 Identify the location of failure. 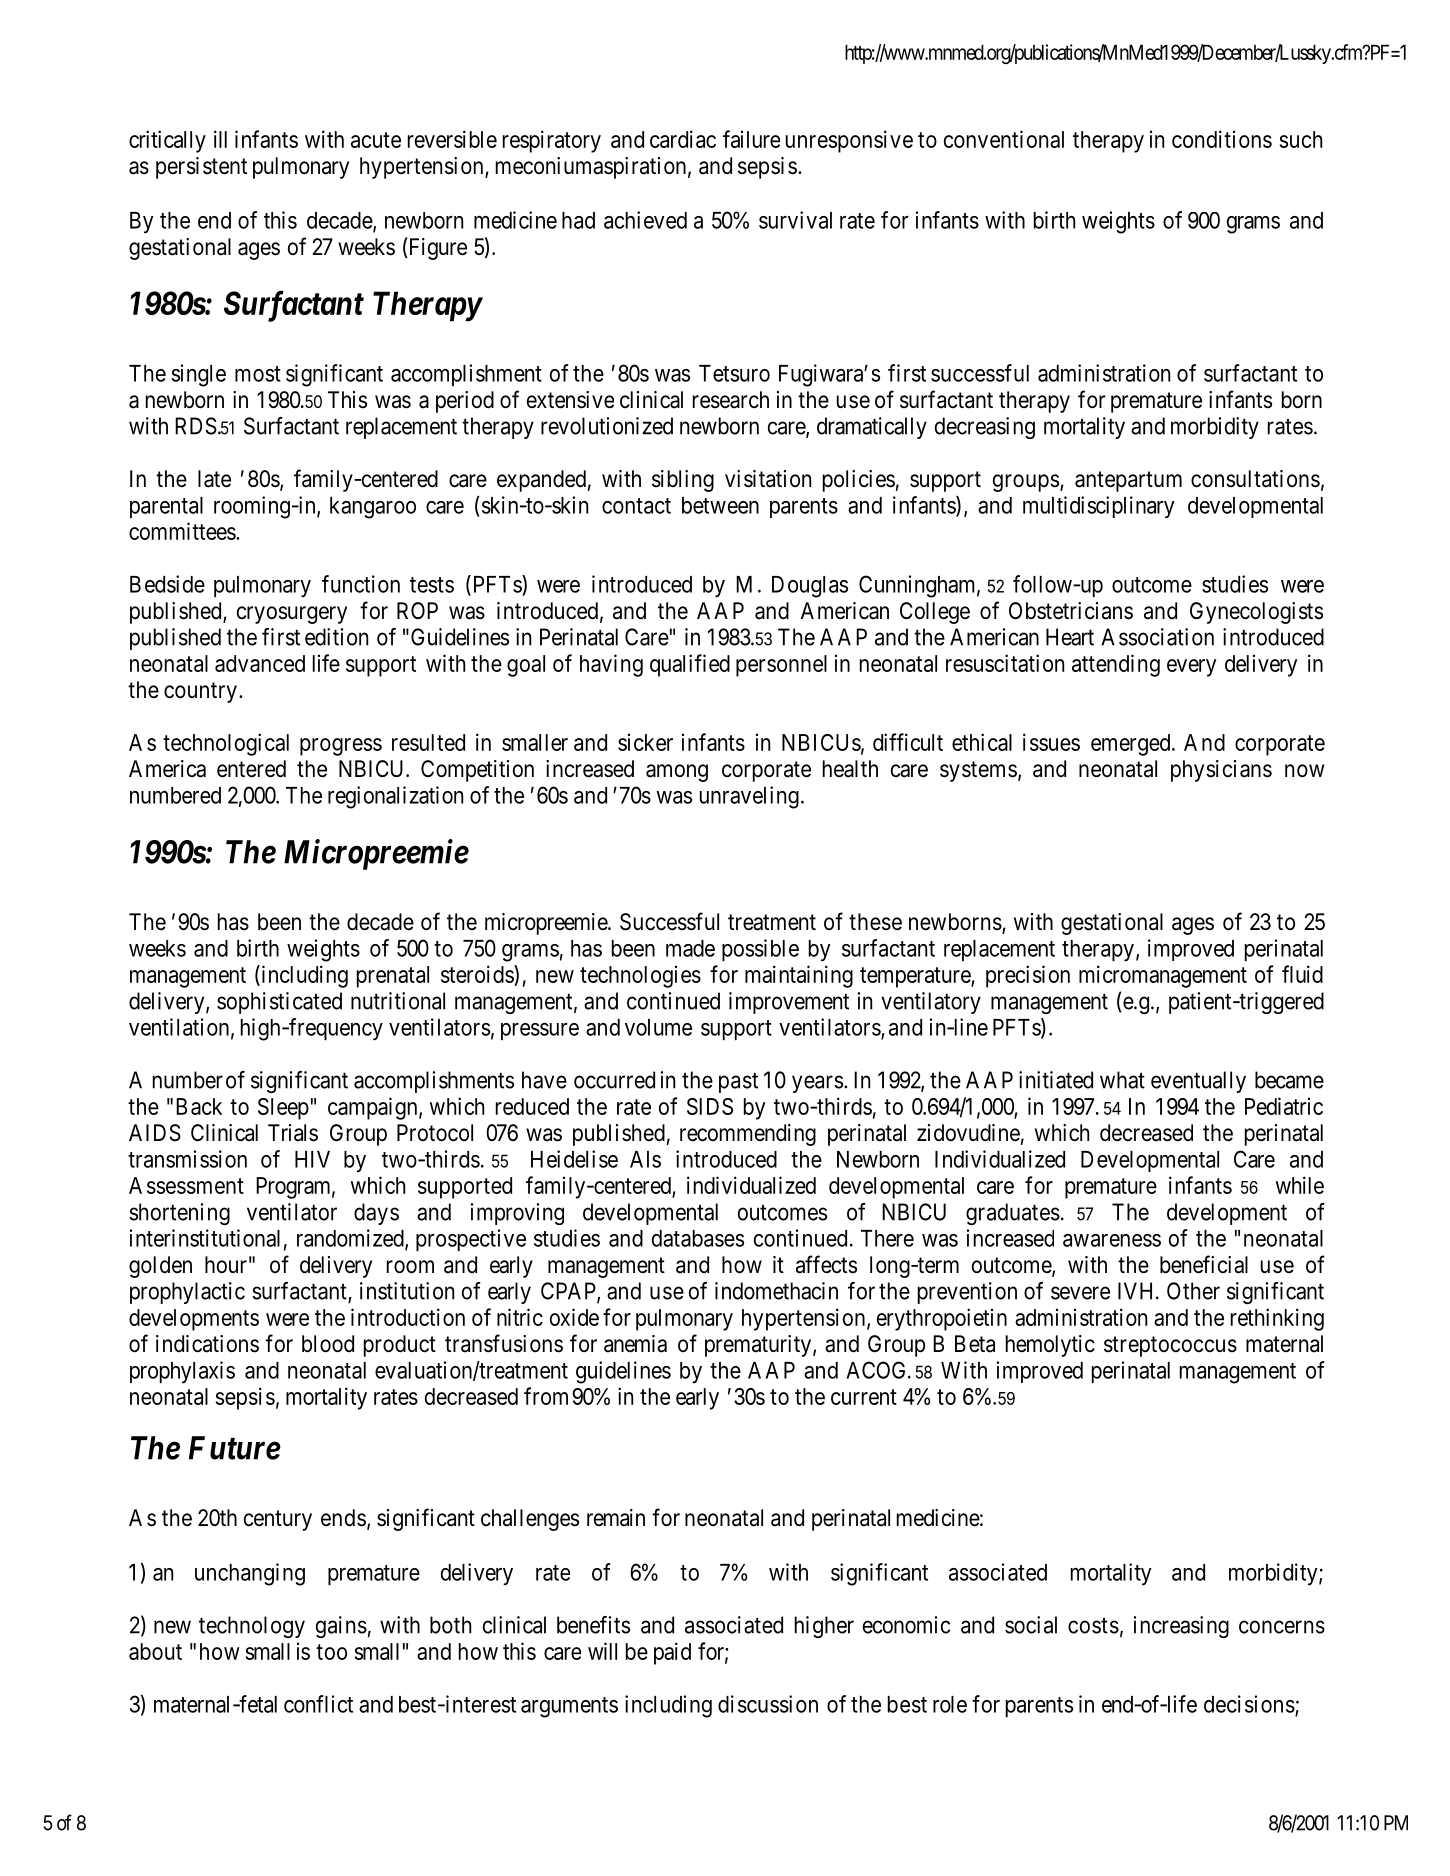
(751, 139).
